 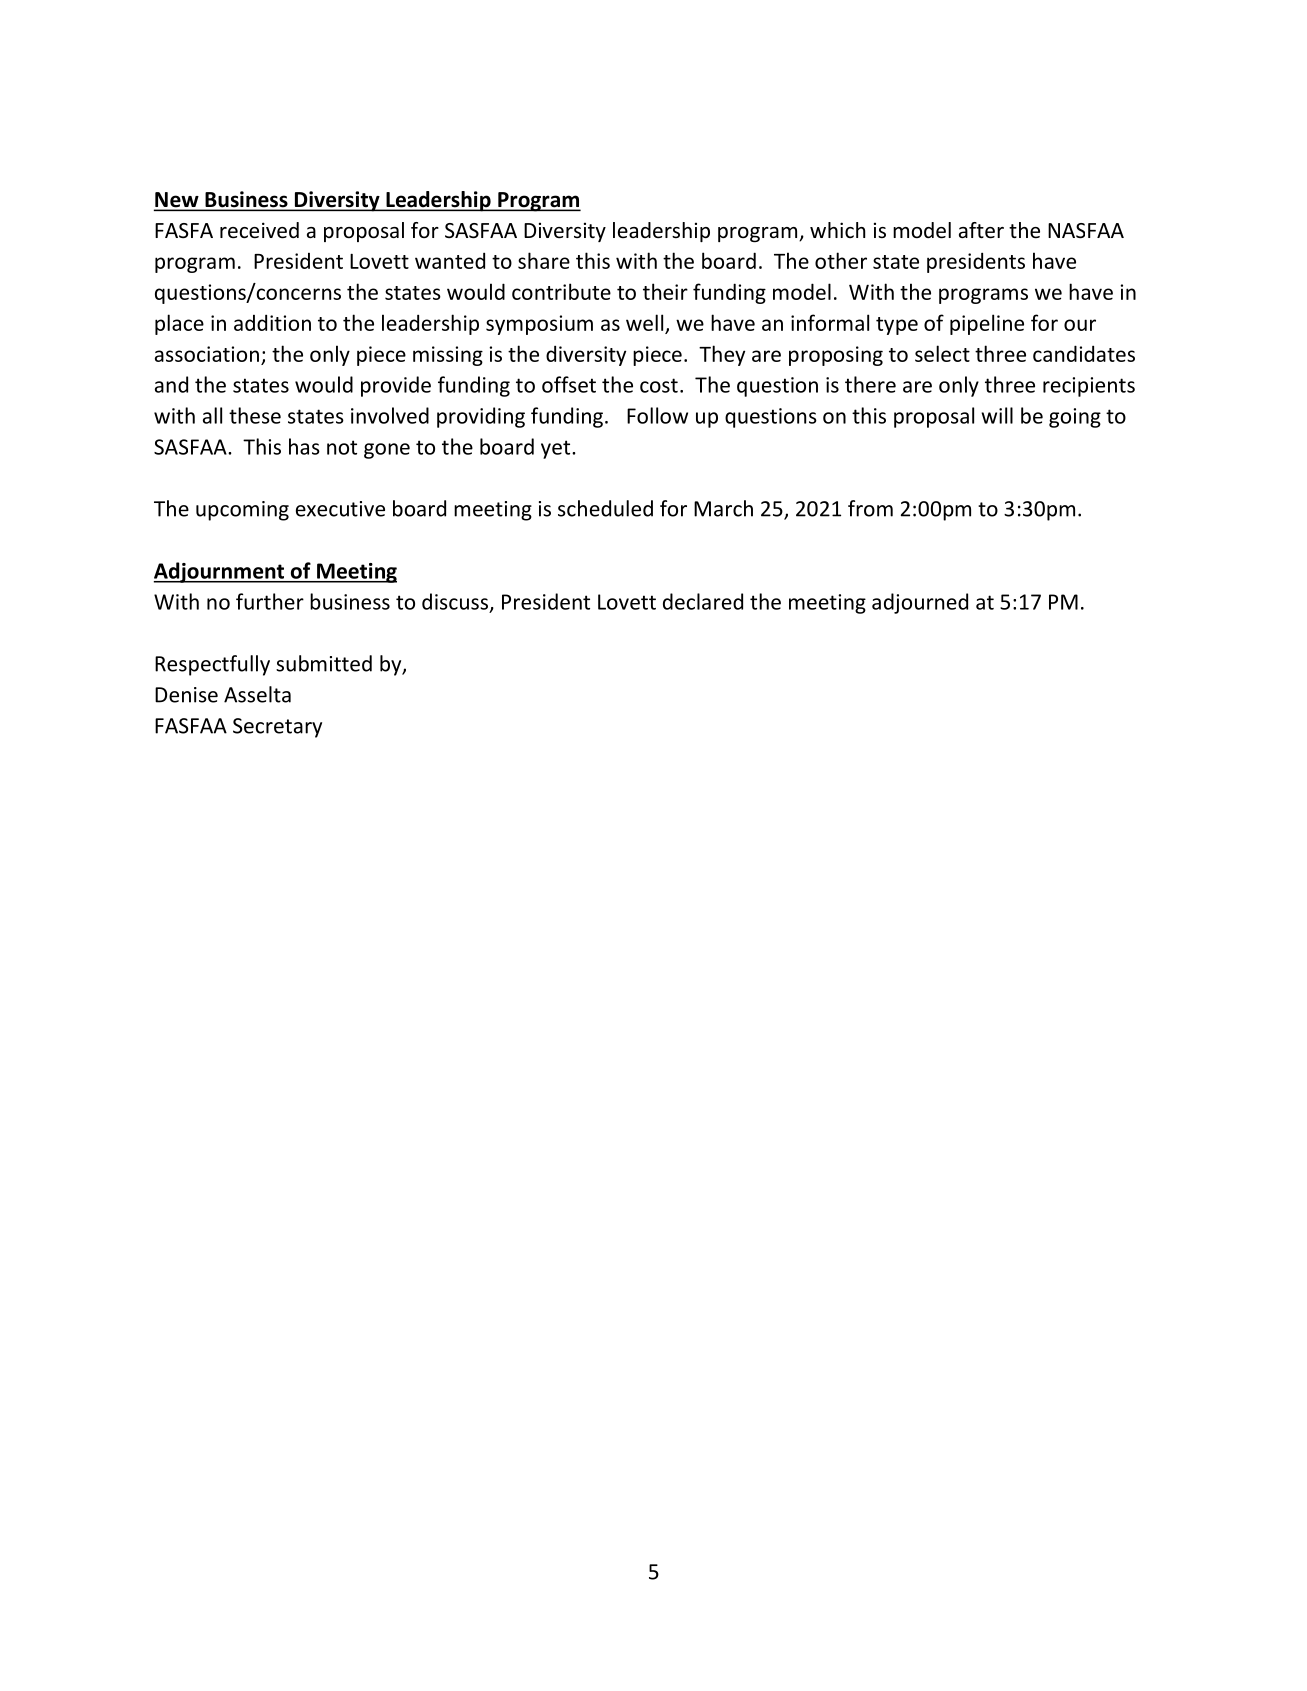 I want to click on received, so click(x=259, y=230).
